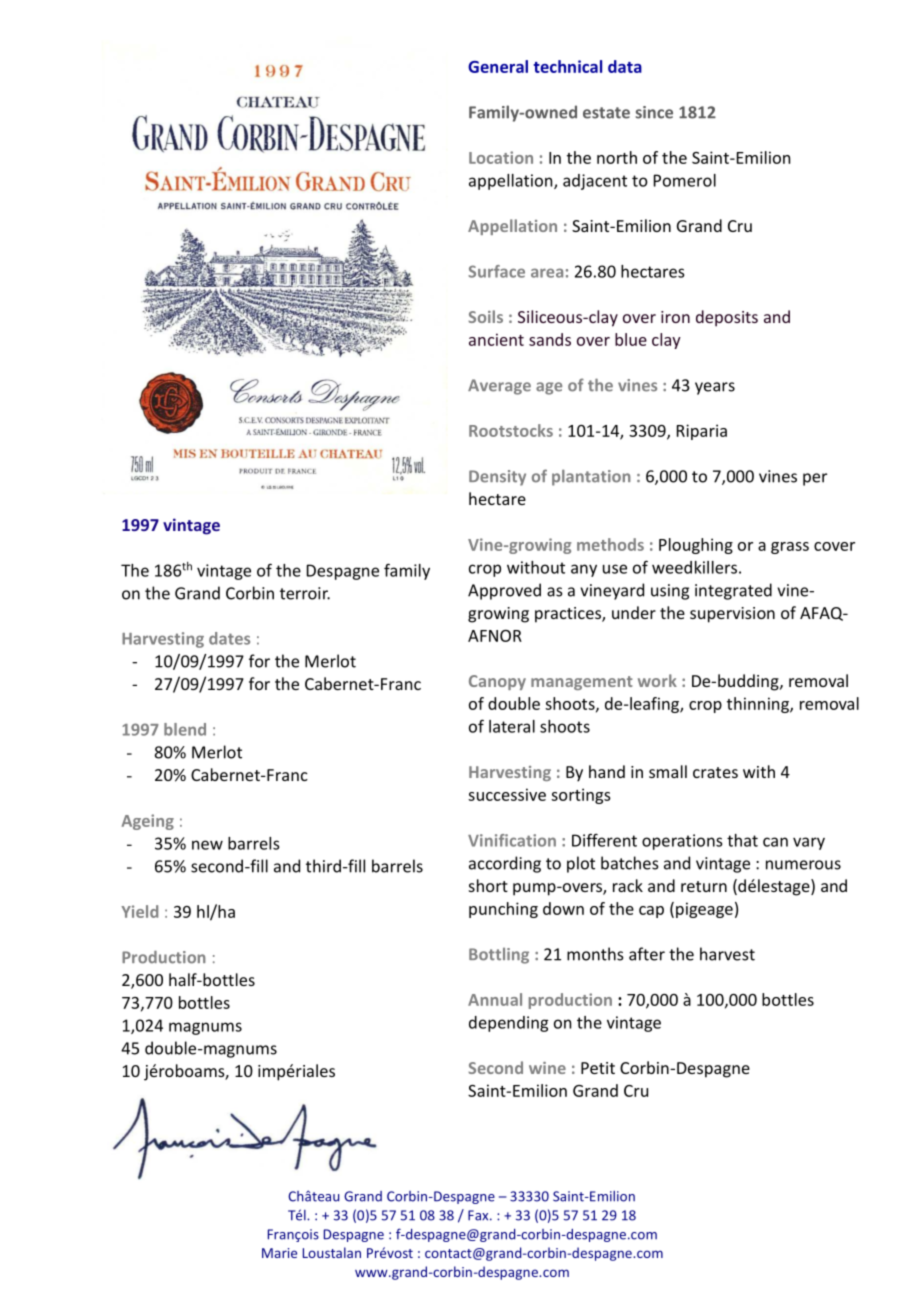  Describe the element at coordinates (139, 911) in the page. I see `Yield` at that location.
